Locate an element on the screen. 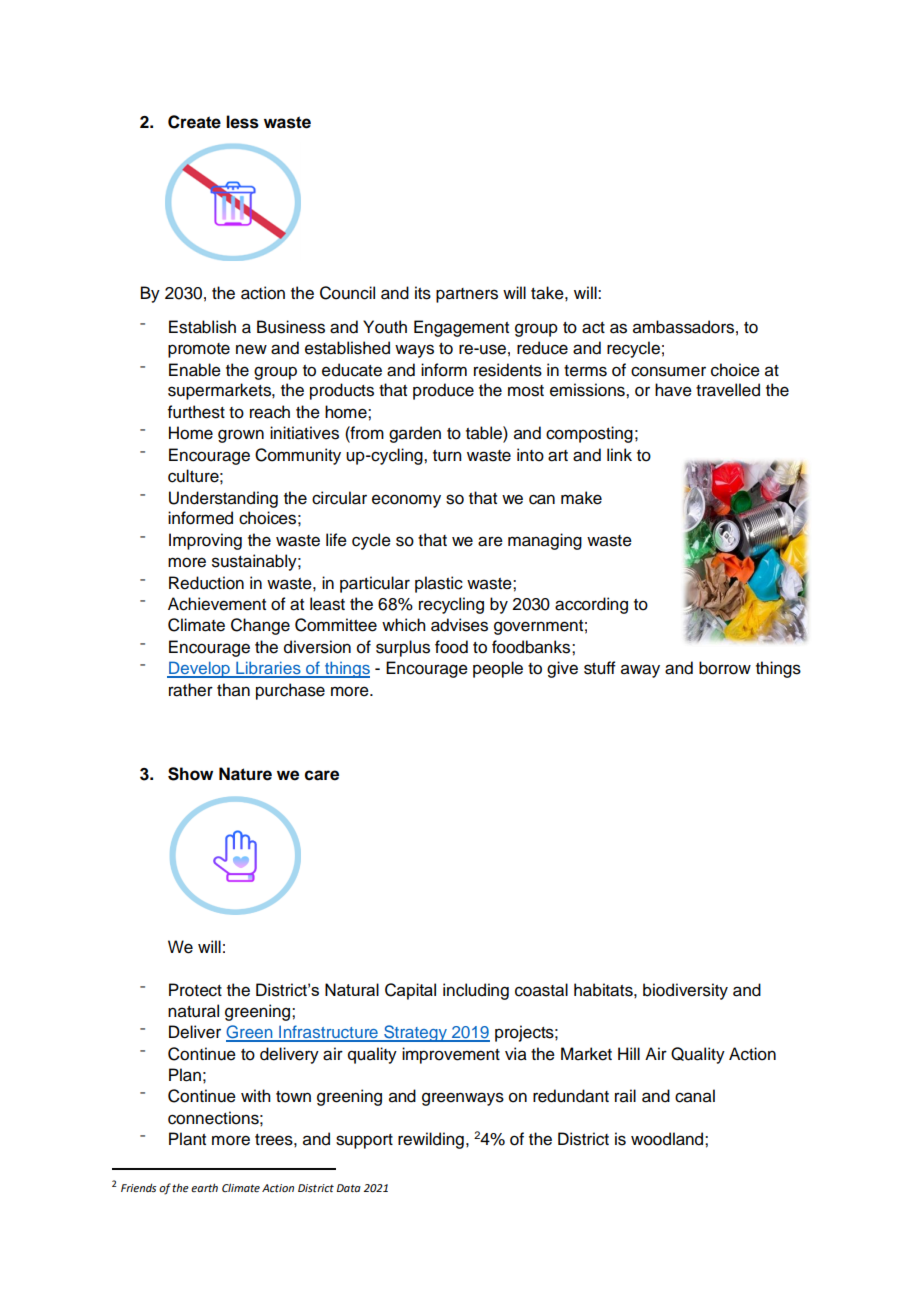 The width and height of the screenshot is (924, 1308). Create is located at coordinates (194, 122).
